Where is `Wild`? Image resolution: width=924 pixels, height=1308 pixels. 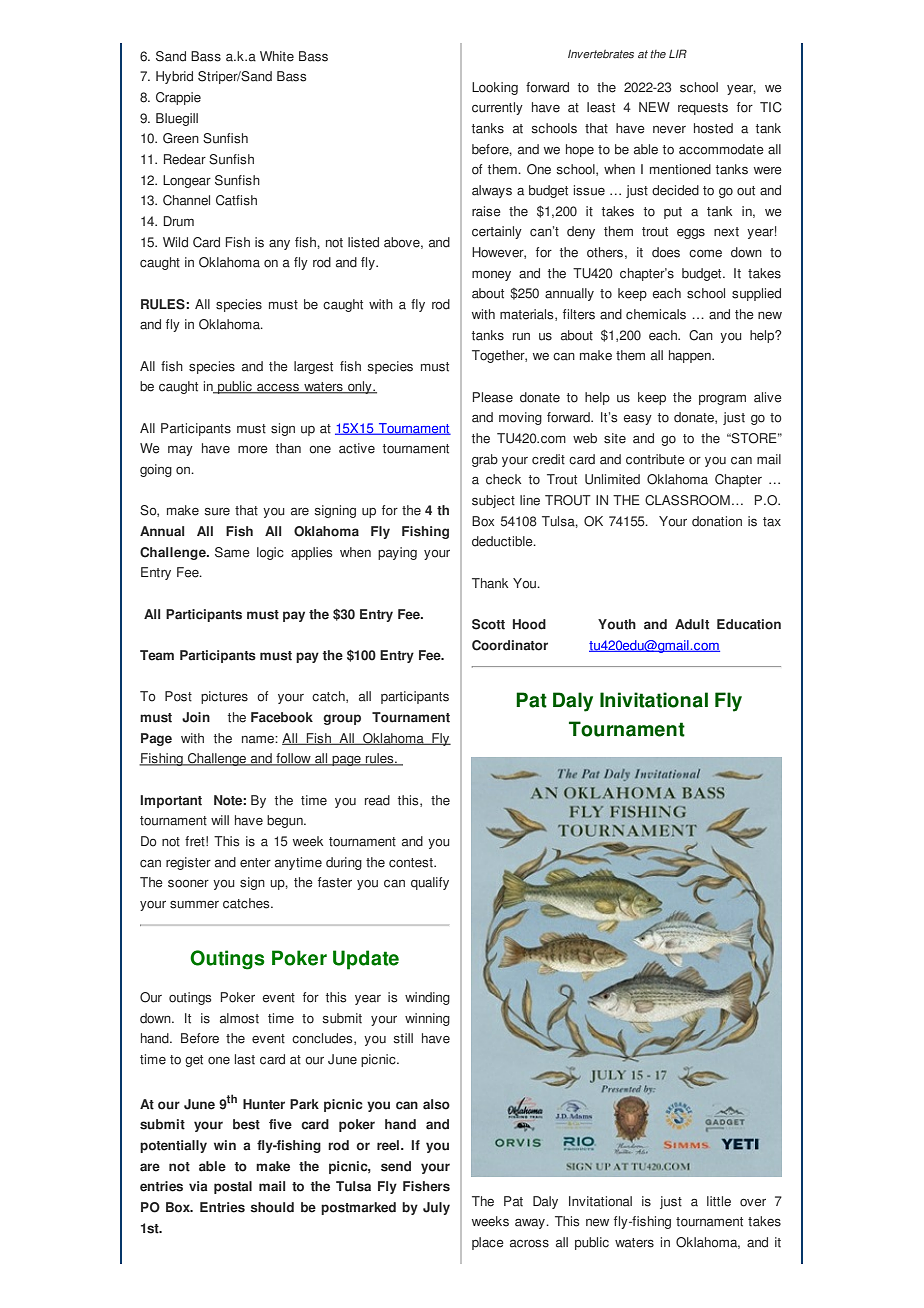 Wild is located at coordinates (175, 242).
